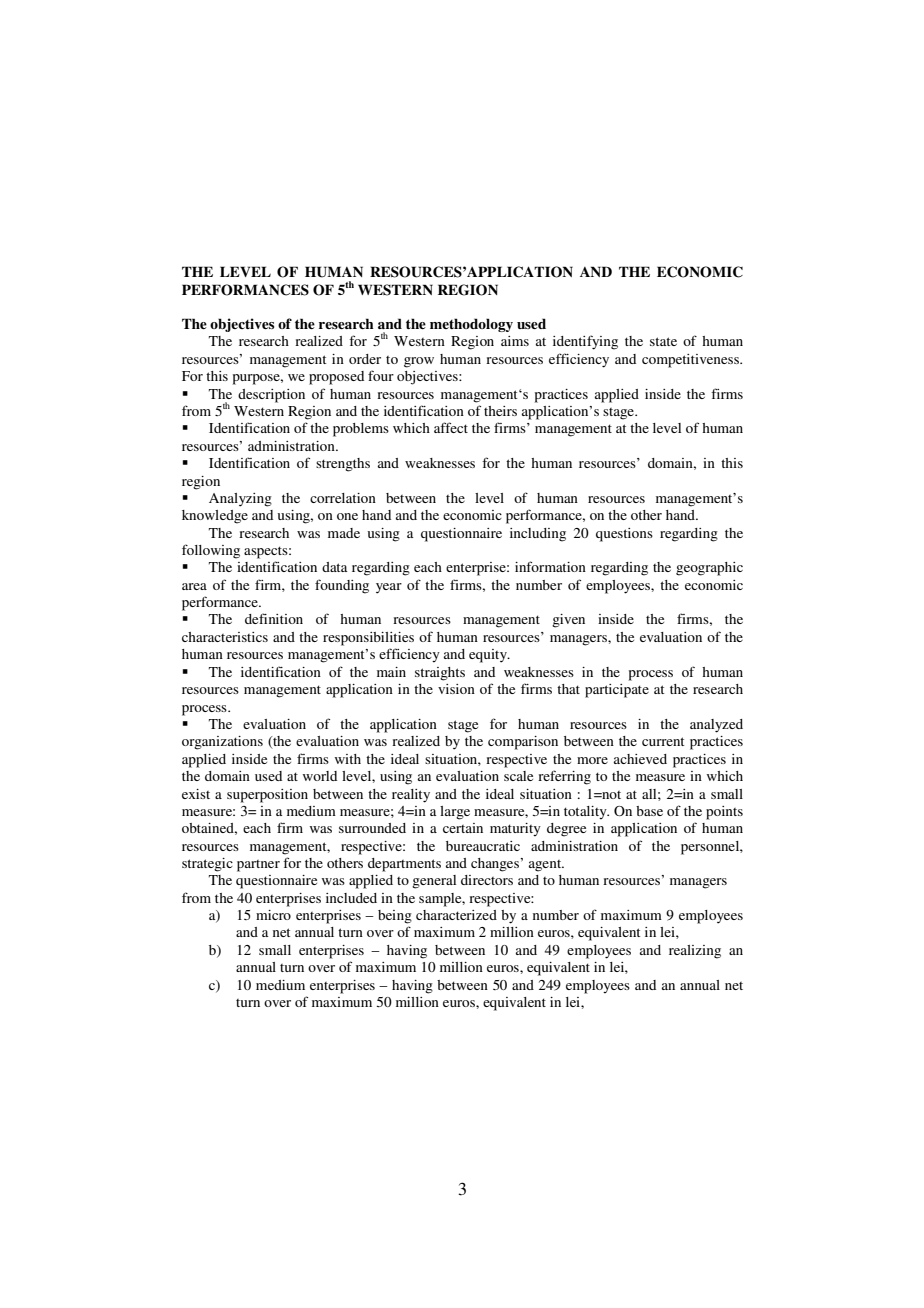  Describe the element at coordinates (389, 588) in the document. I see `year` at that location.
